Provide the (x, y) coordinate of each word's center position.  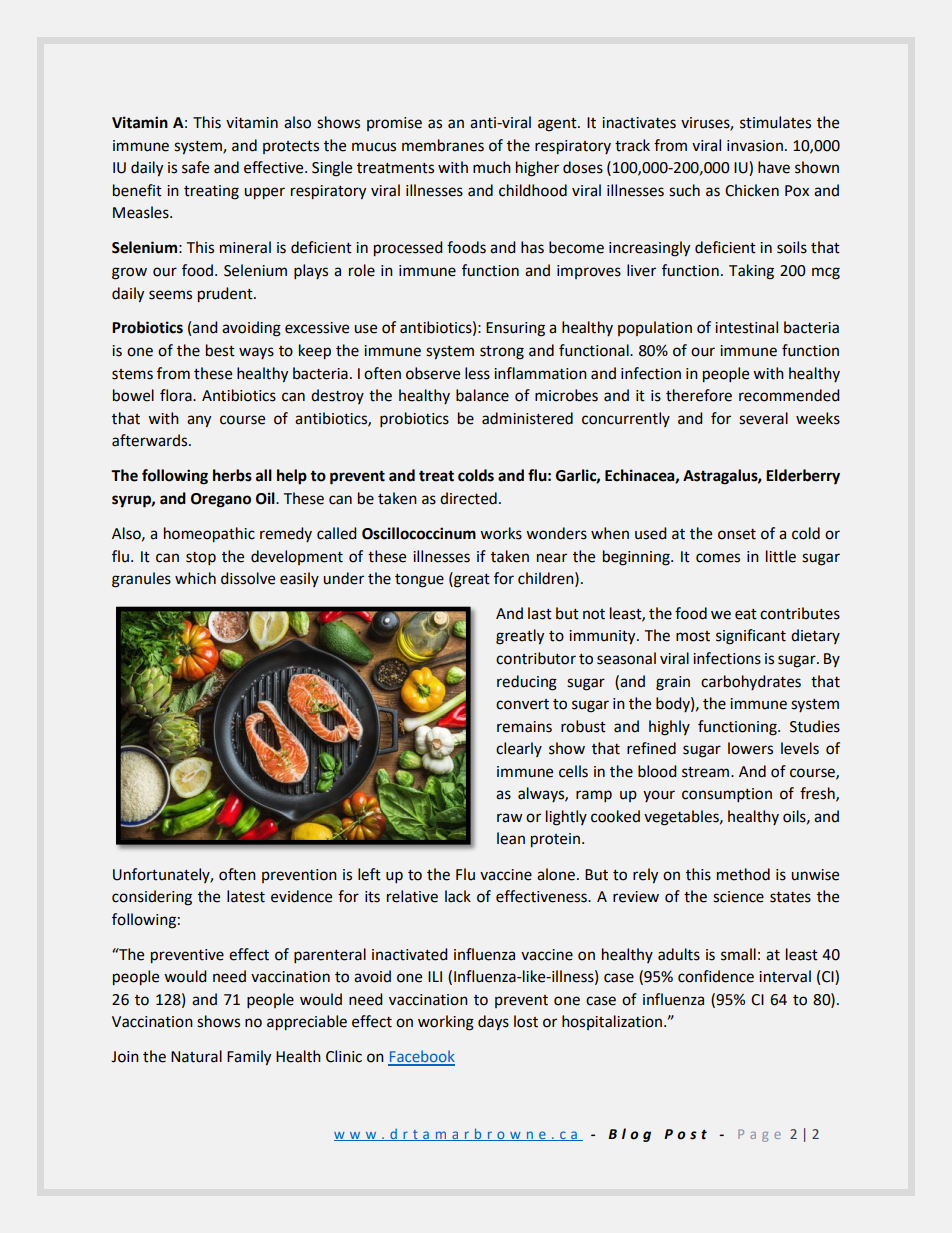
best (220, 350)
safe (195, 167)
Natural (196, 1056)
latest (246, 896)
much (492, 167)
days (493, 1023)
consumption (727, 795)
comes (718, 558)
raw (510, 818)
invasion (755, 146)
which (195, 578)
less (477, 373)
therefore (699, 395)
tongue (419, 581)
